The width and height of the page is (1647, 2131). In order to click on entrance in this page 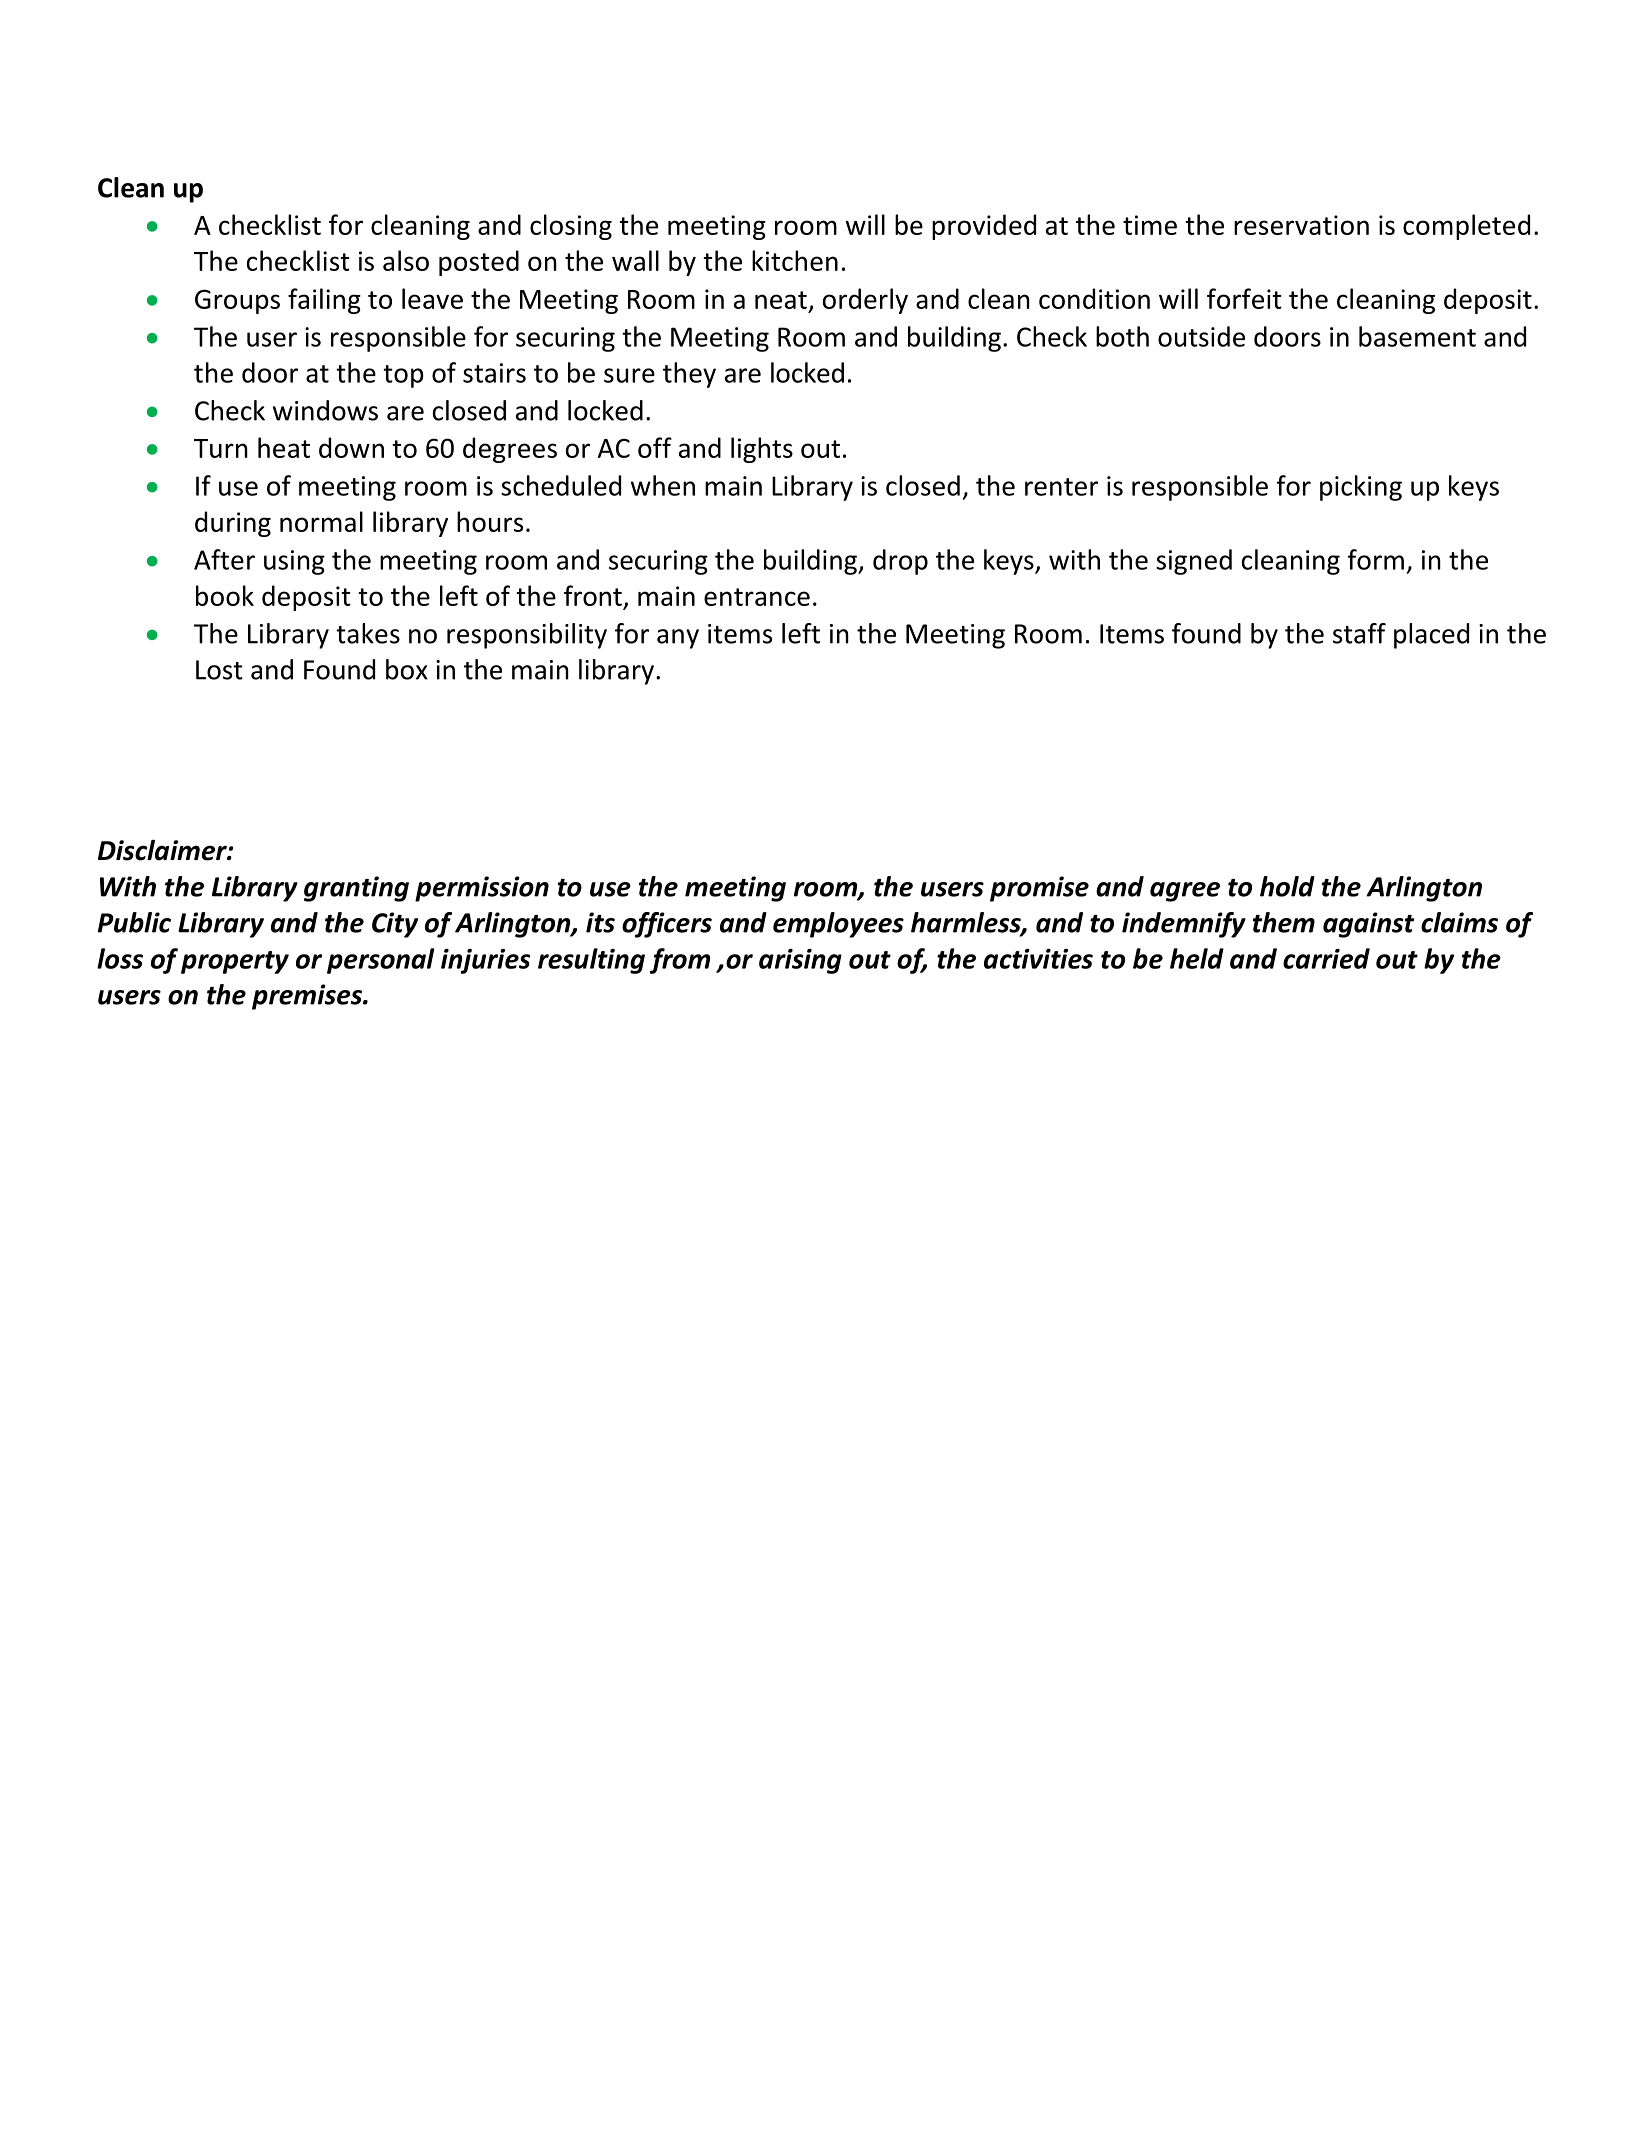, I will do `click(757, 597)`.
